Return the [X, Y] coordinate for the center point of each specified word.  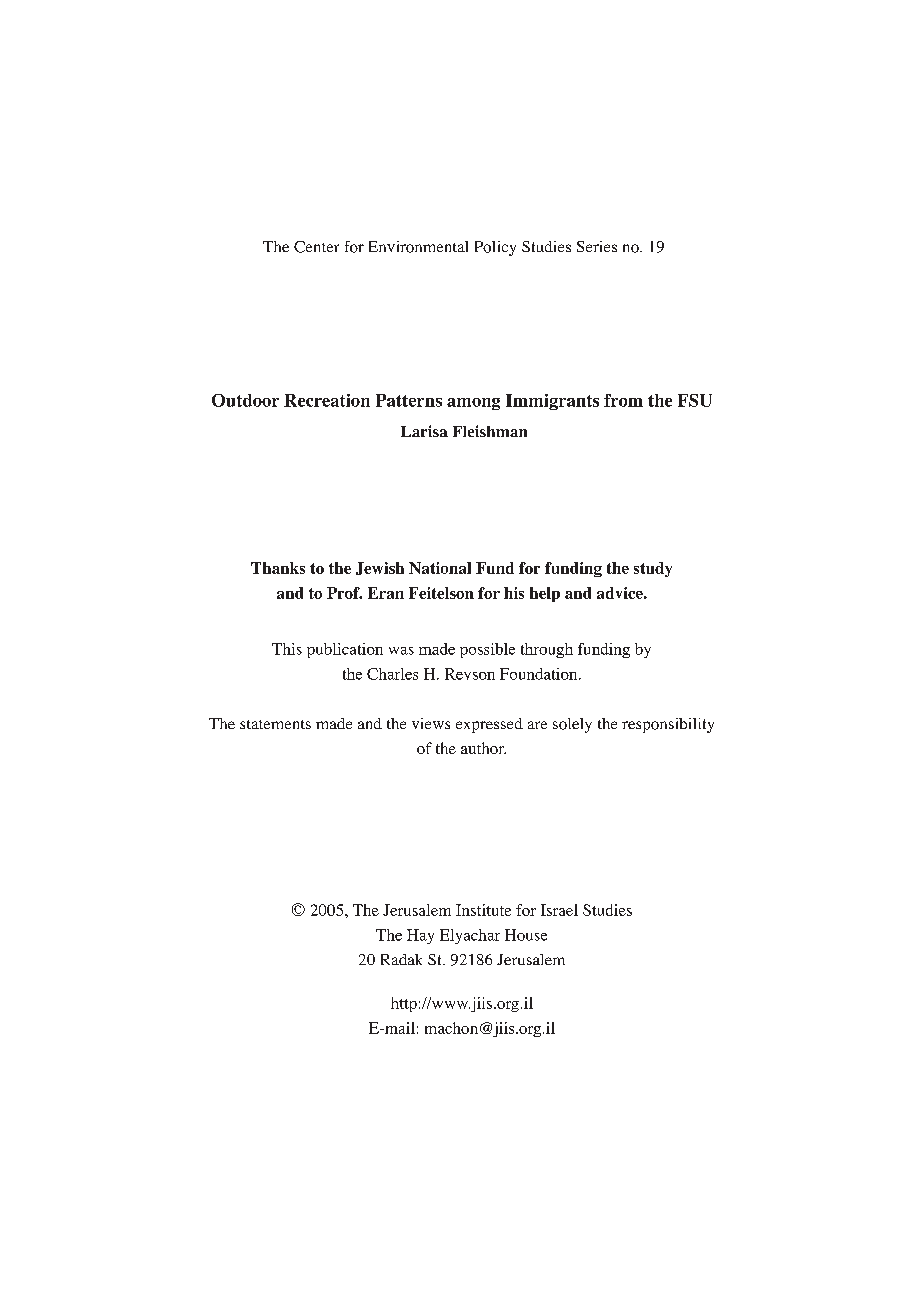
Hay [420, 936]
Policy [495, 248]
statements [275, 724]
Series [597, 246]
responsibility [668, 725]
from [623, 400]
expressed [489, 725]
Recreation [327, 400]
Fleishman [490, 431]
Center [316, 247]
